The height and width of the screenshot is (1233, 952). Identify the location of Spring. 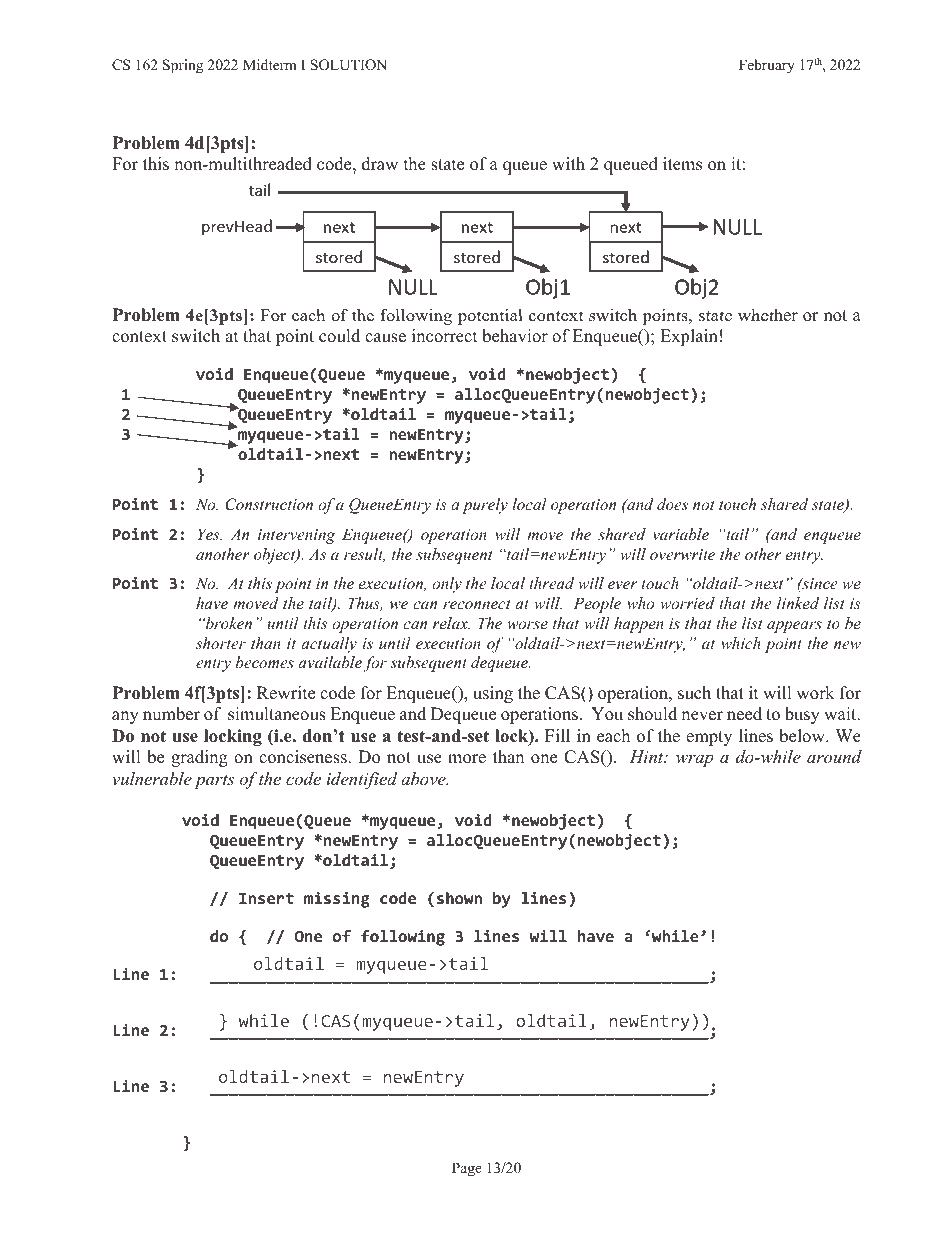
(183, 66).
